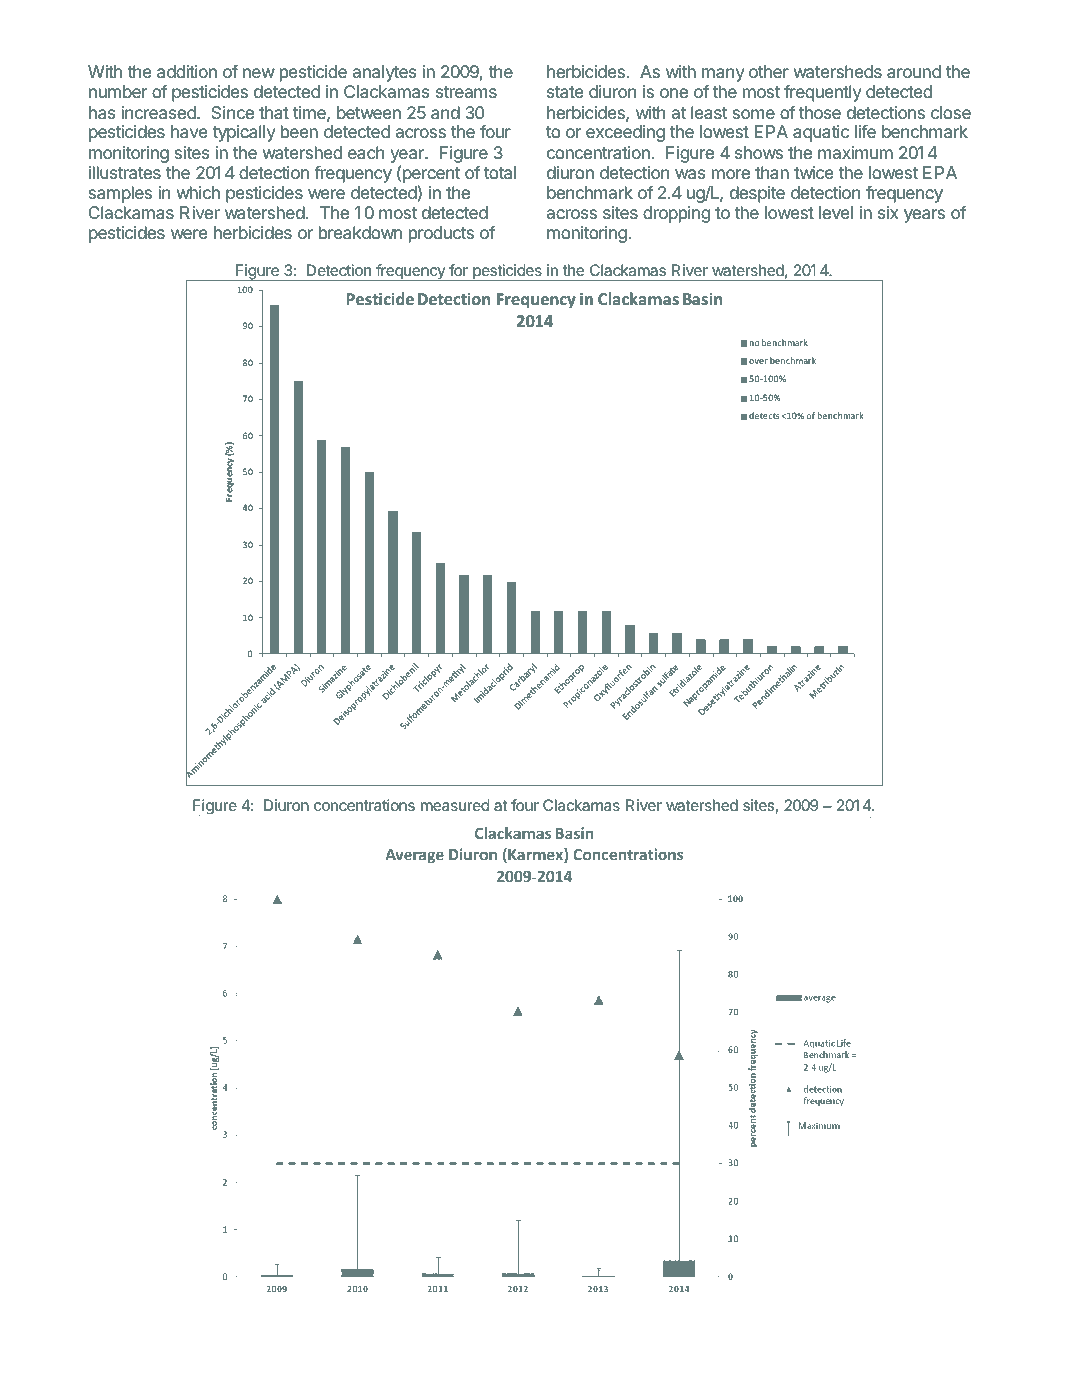  I want to click on state, so click(565, 92).
